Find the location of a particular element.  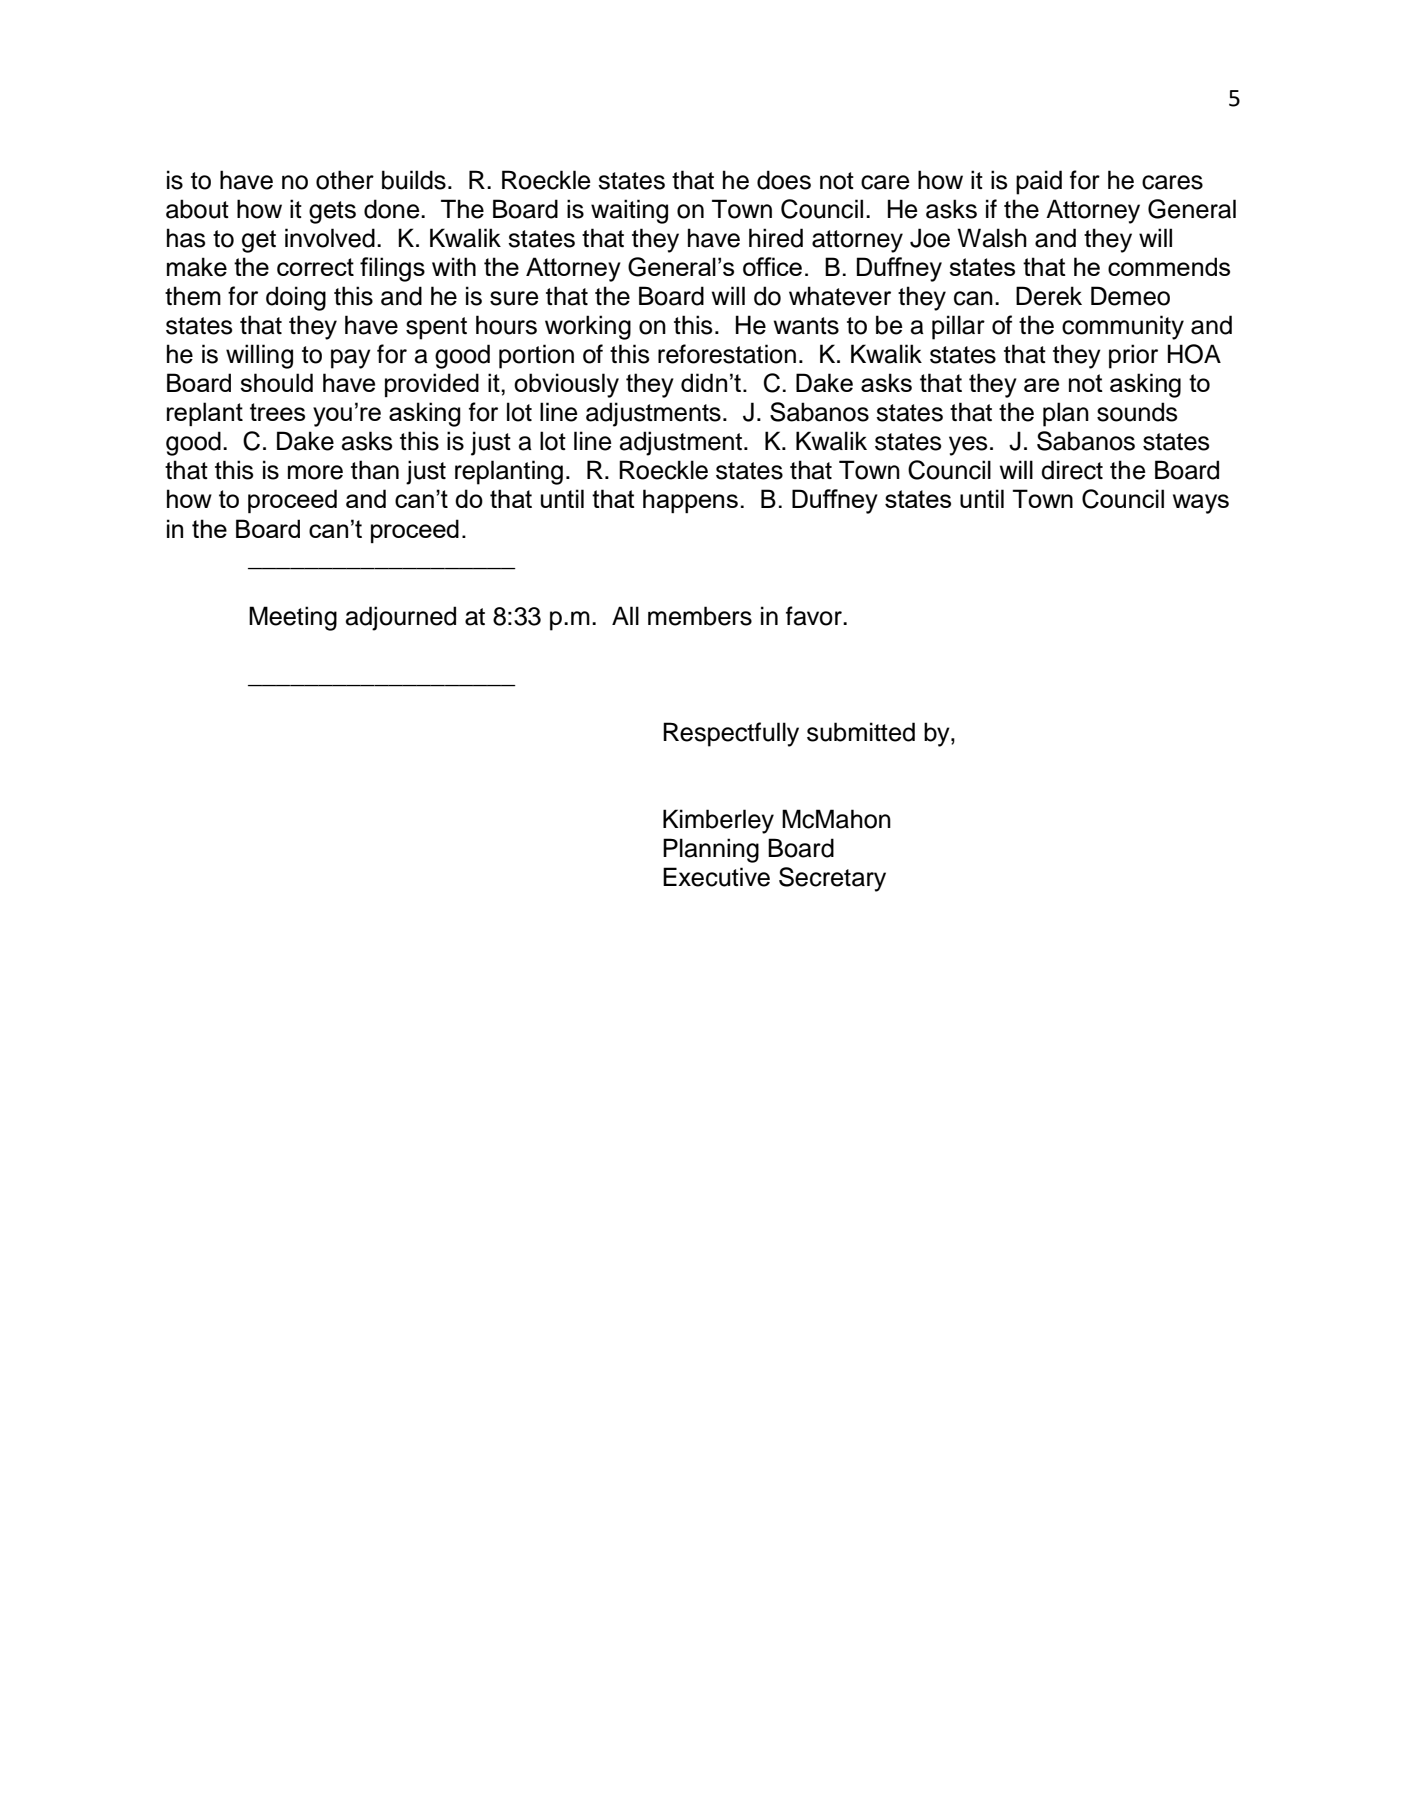

waiting is located at coordinates (629, 211).
